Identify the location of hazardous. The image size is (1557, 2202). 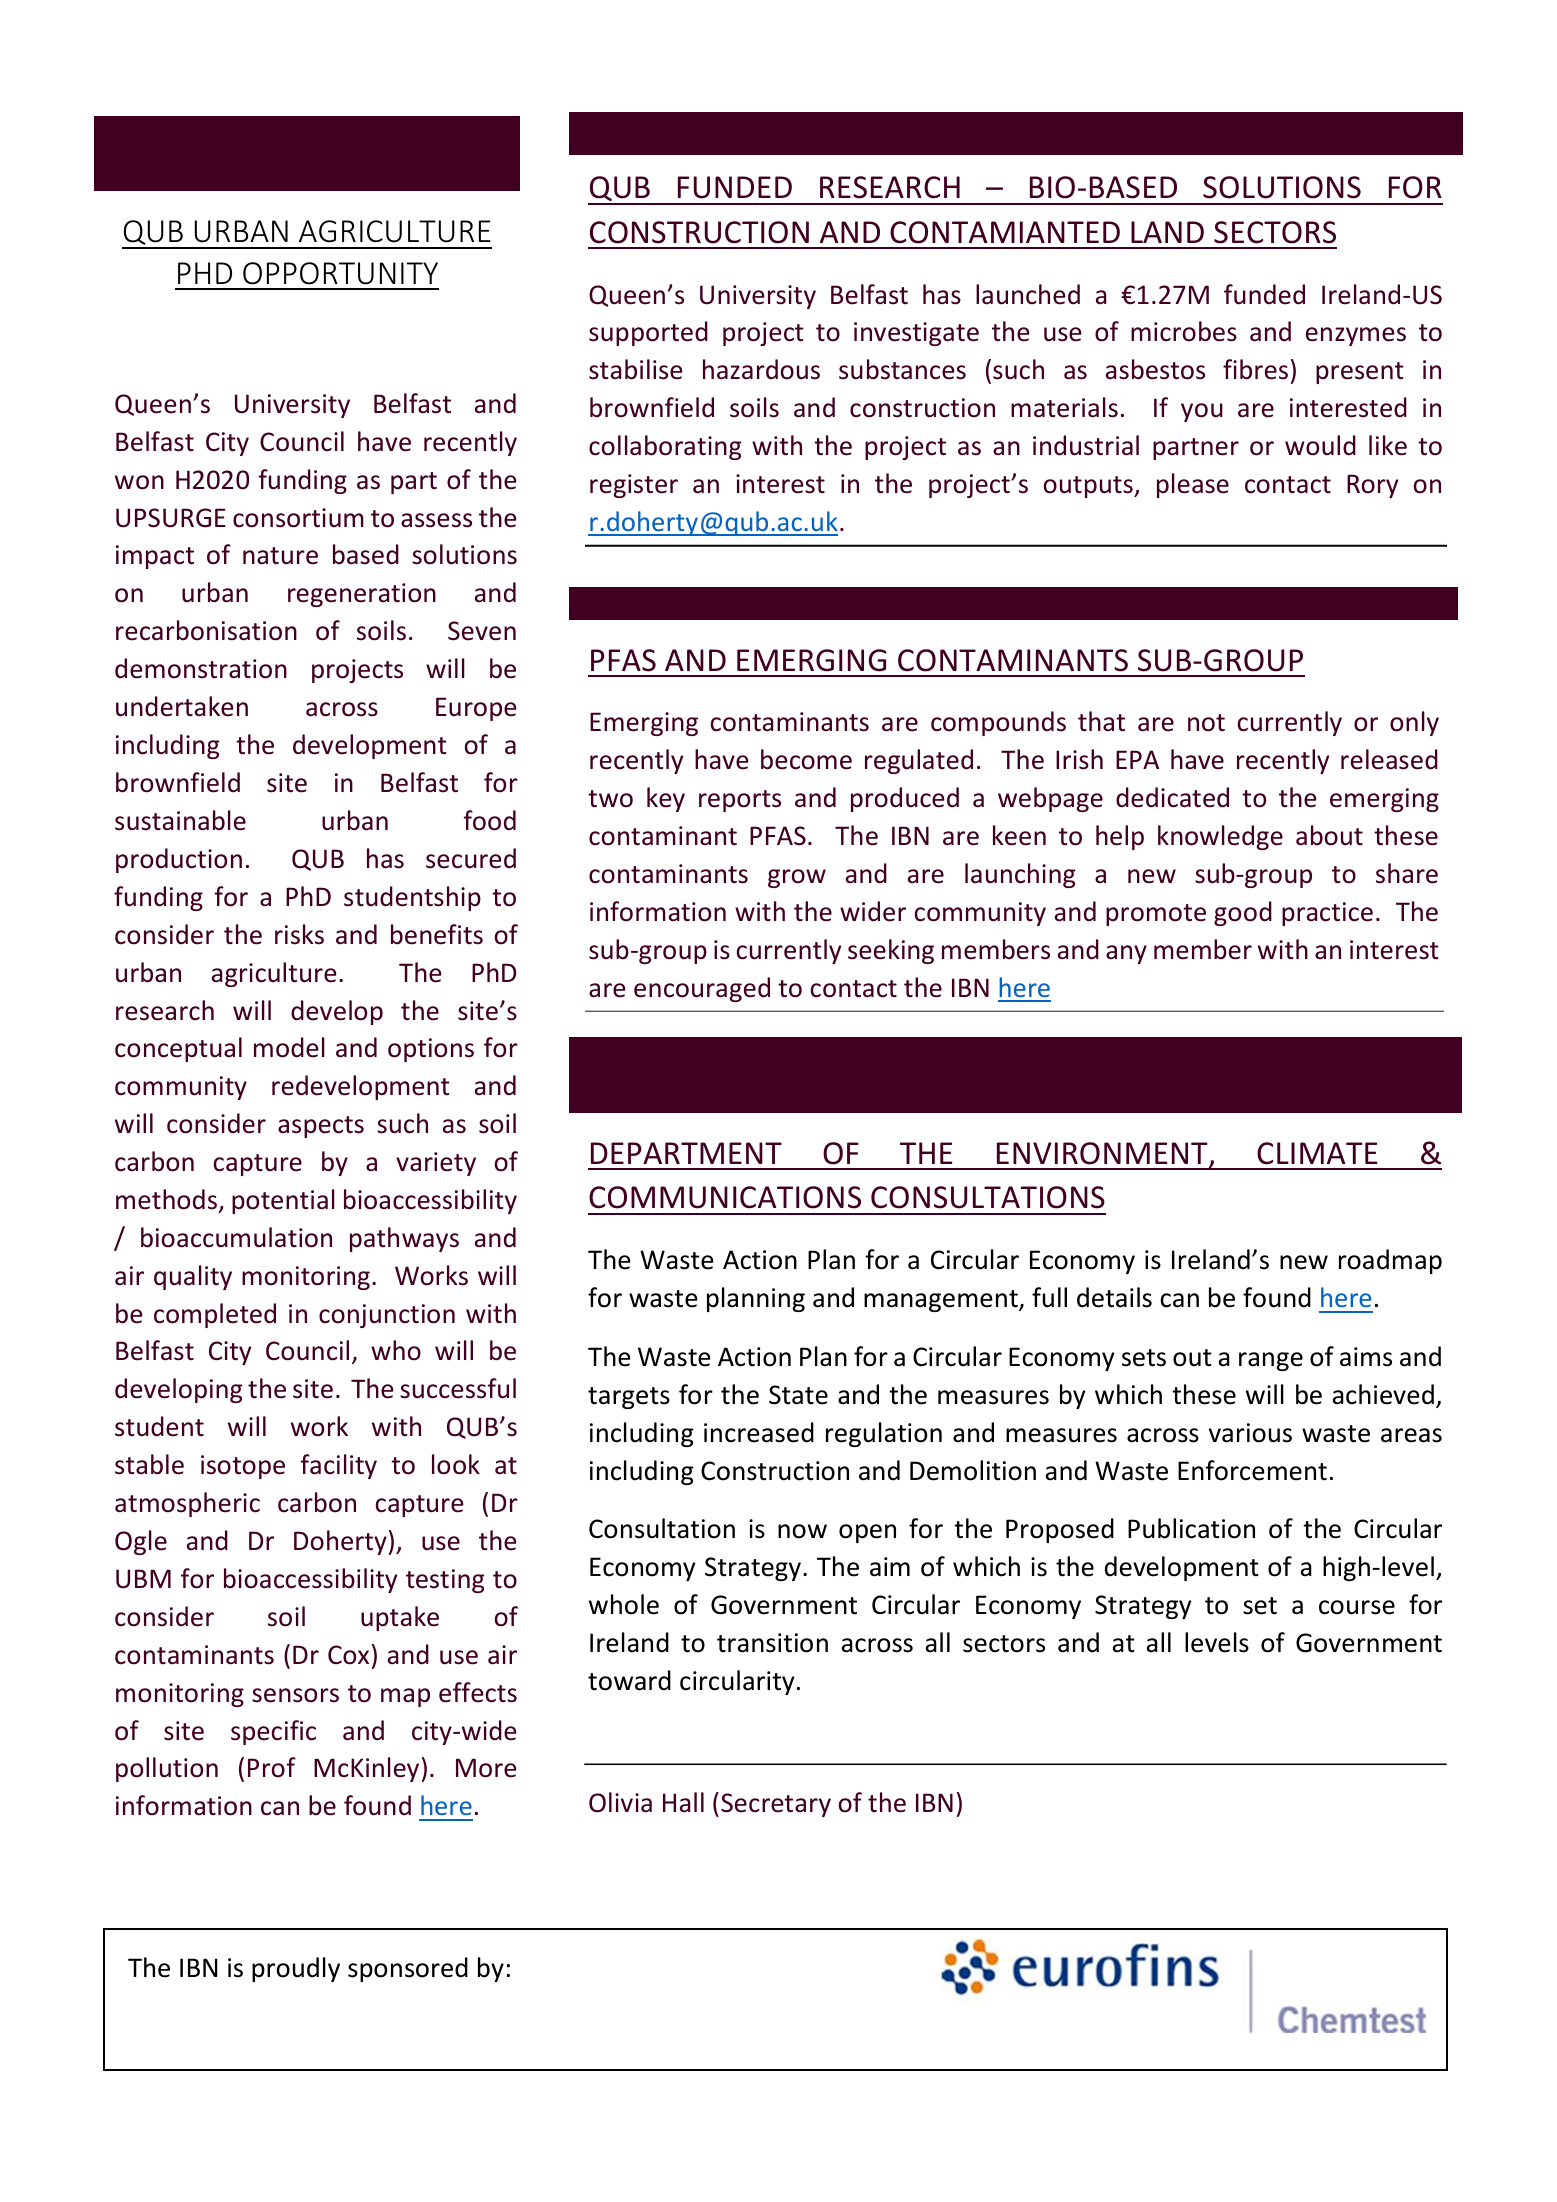
(761, 369).
